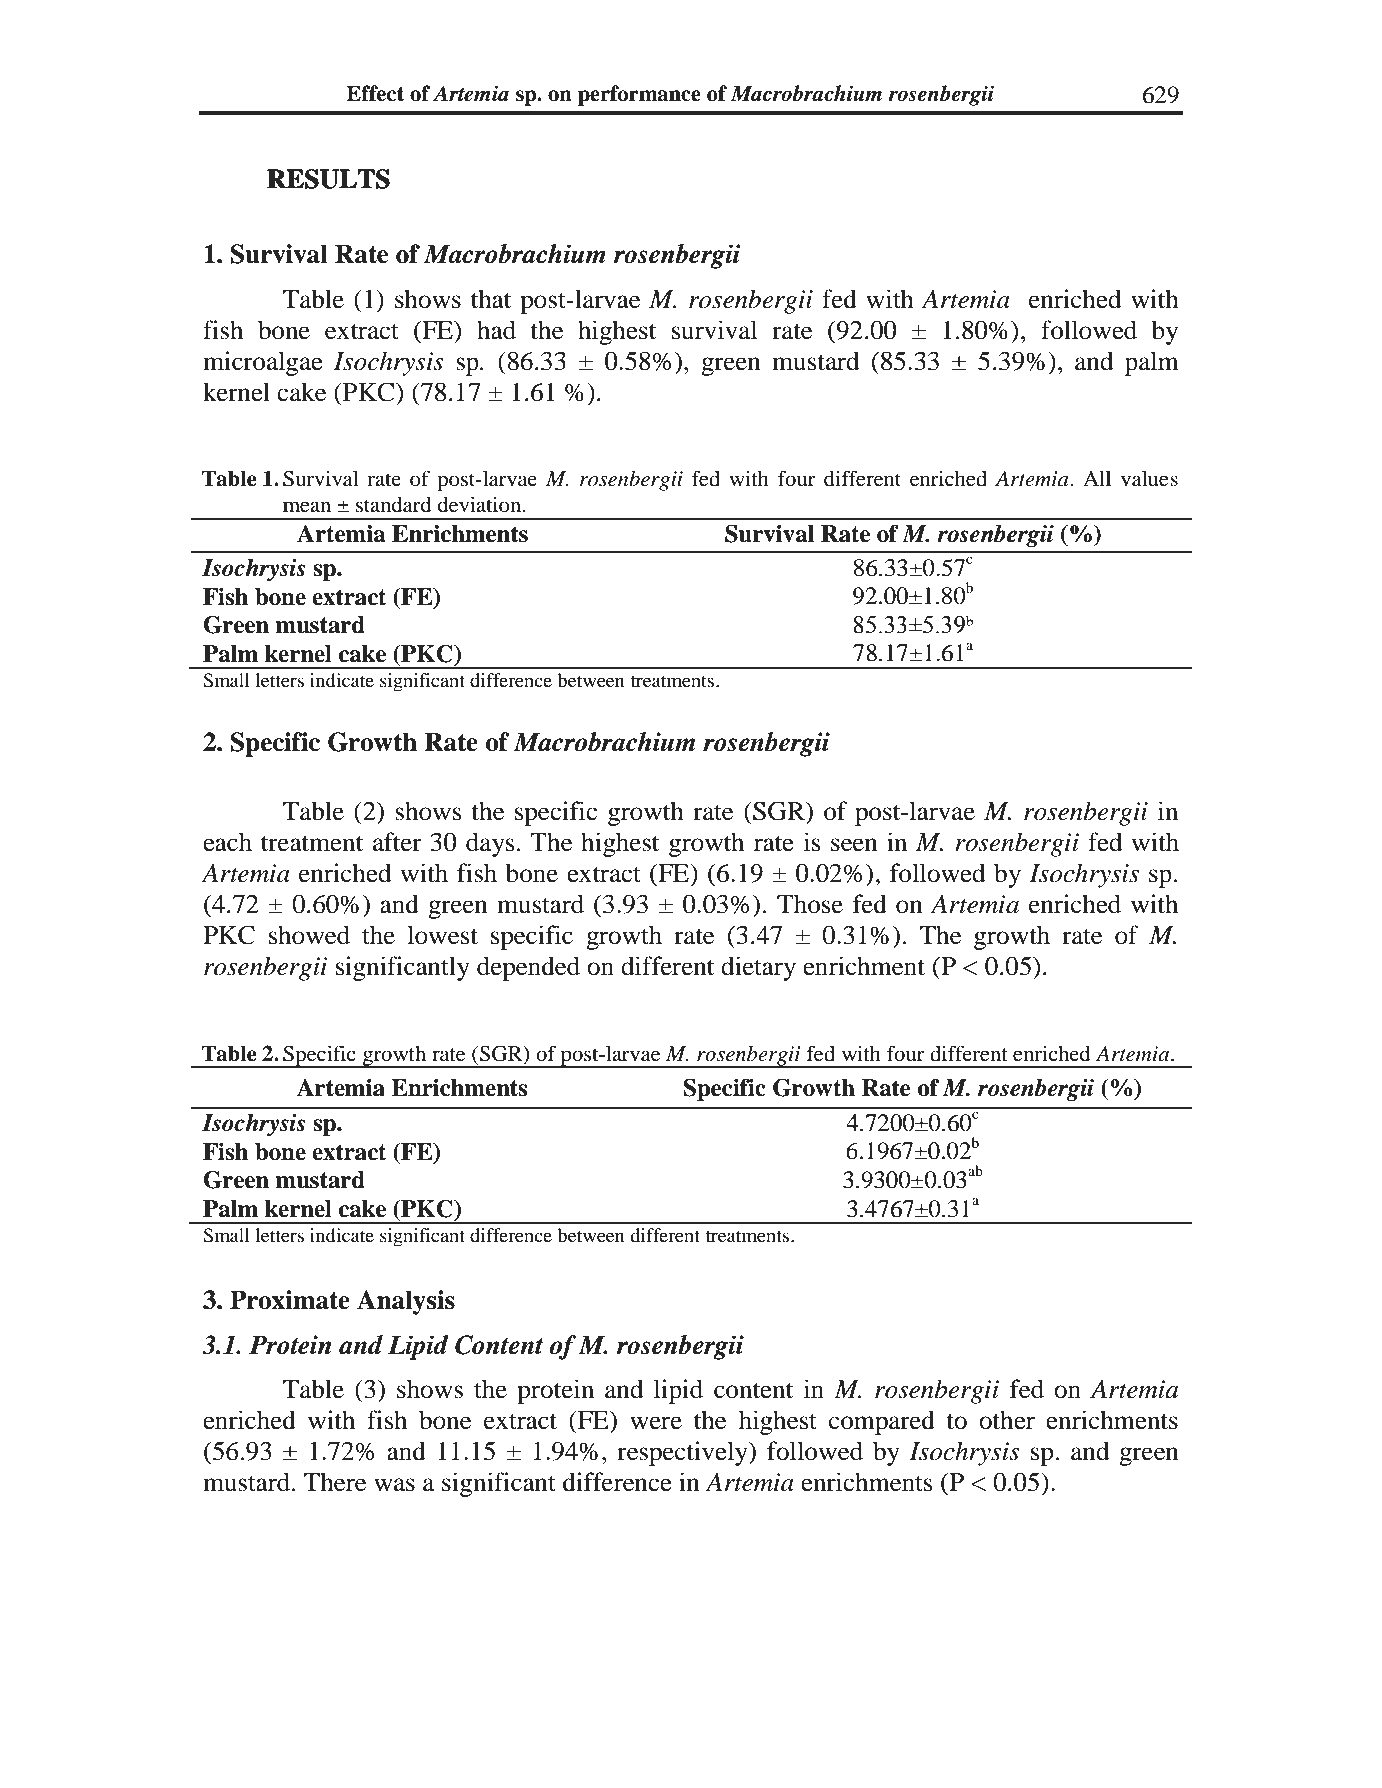 The image size is (1382, 1788). Describe the element at coordinates (328, 179) in the image. I see `RESULTS` at that location.
